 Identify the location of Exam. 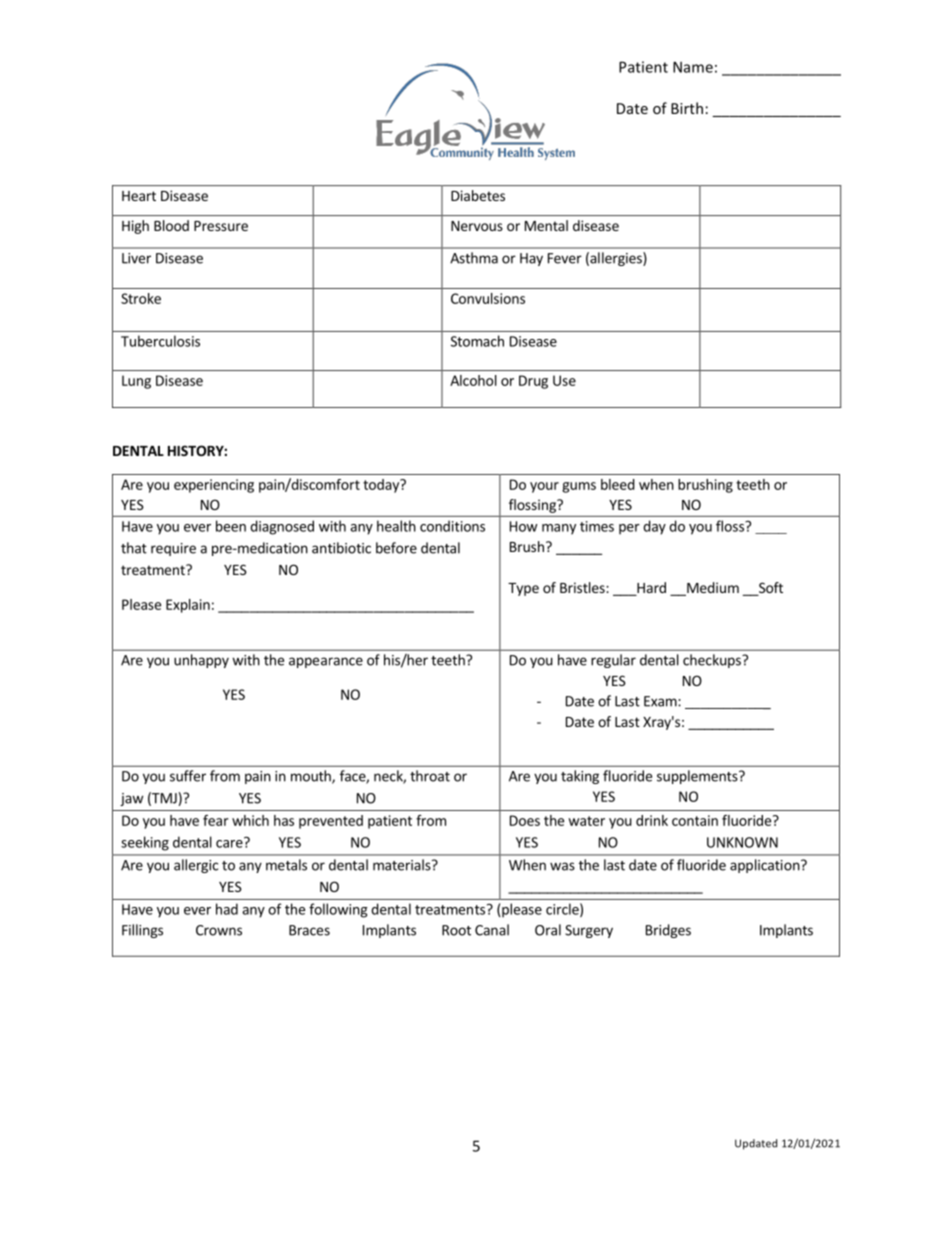
(661, 701).
